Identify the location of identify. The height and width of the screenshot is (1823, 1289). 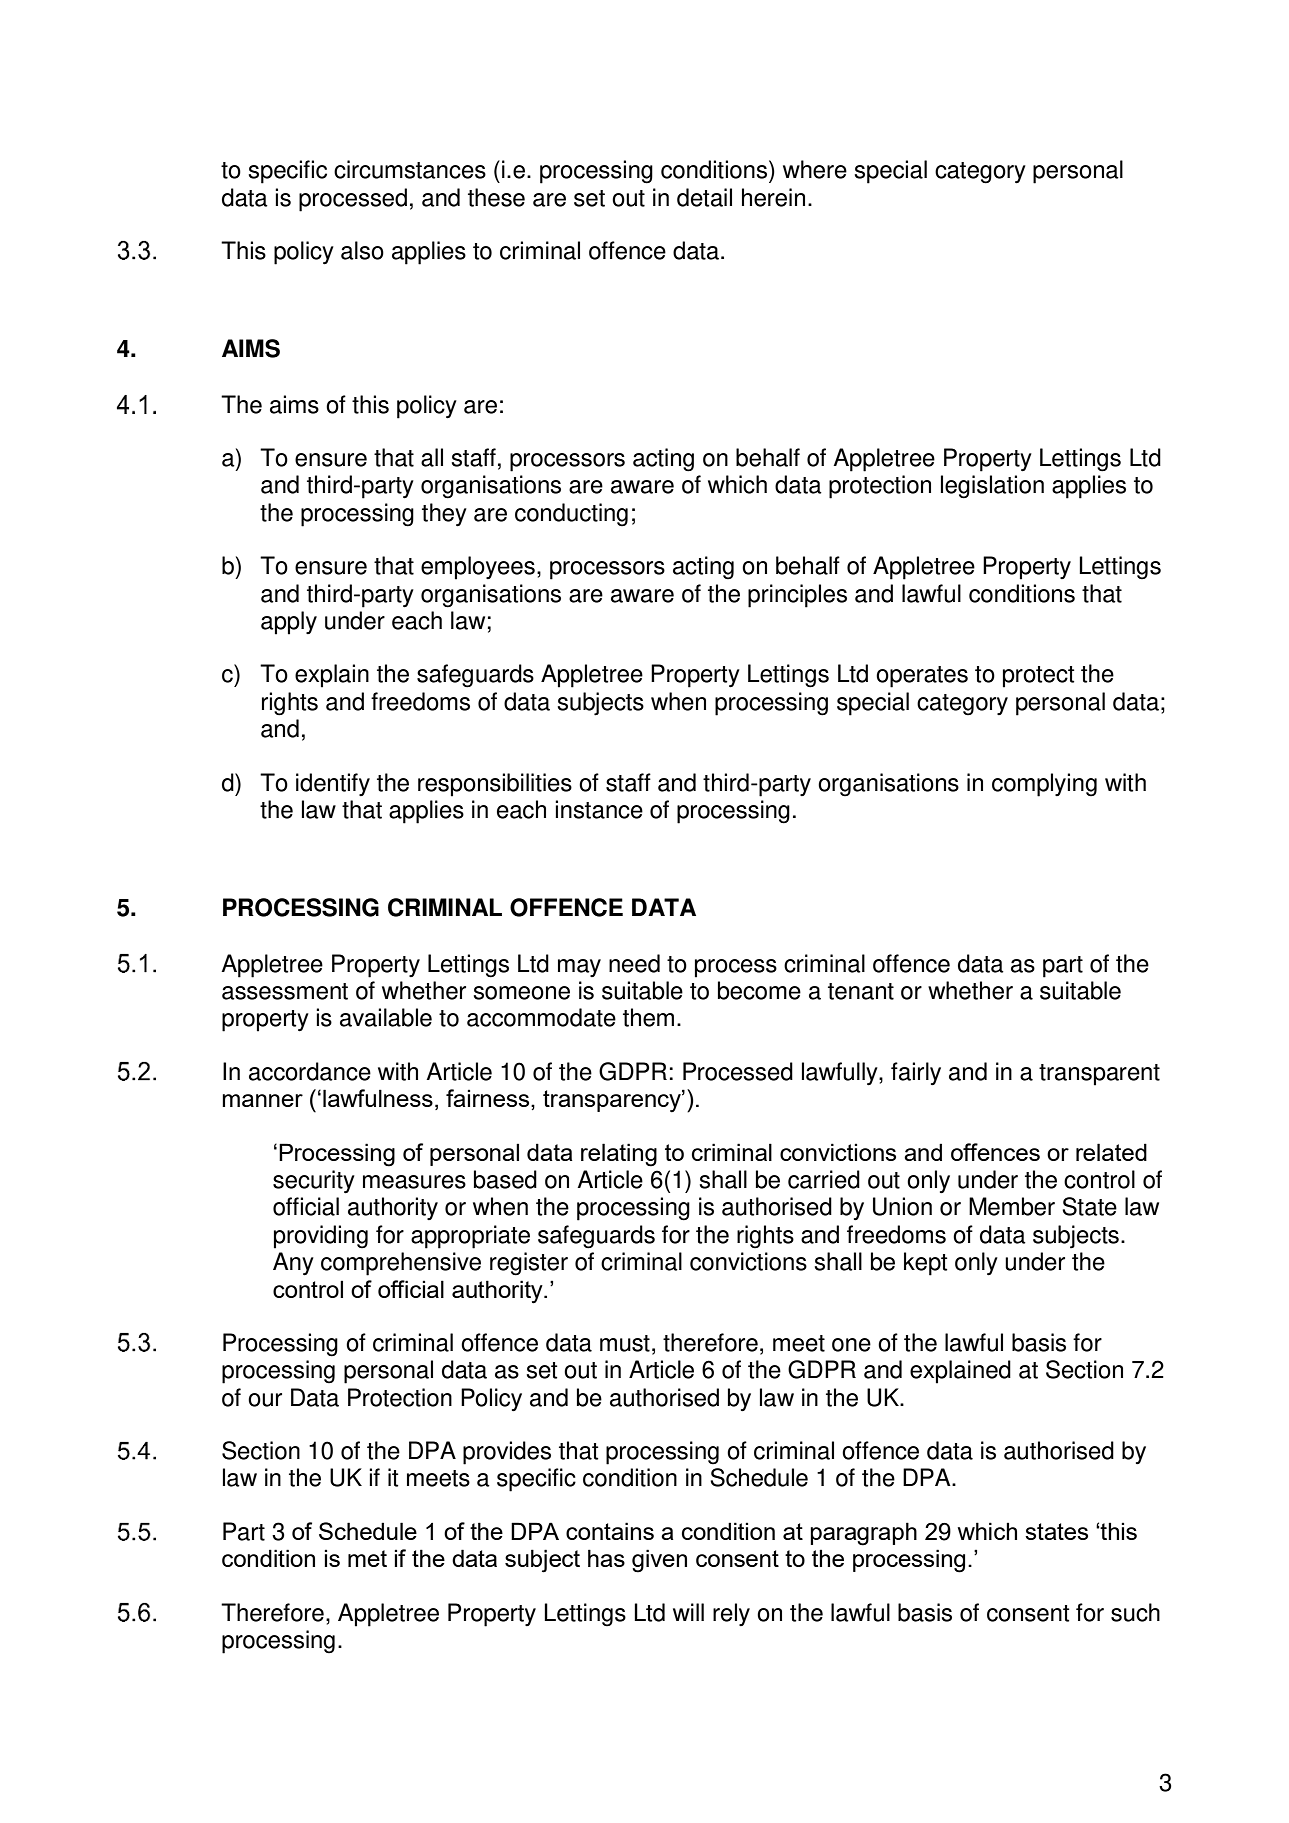
(333, 784).
